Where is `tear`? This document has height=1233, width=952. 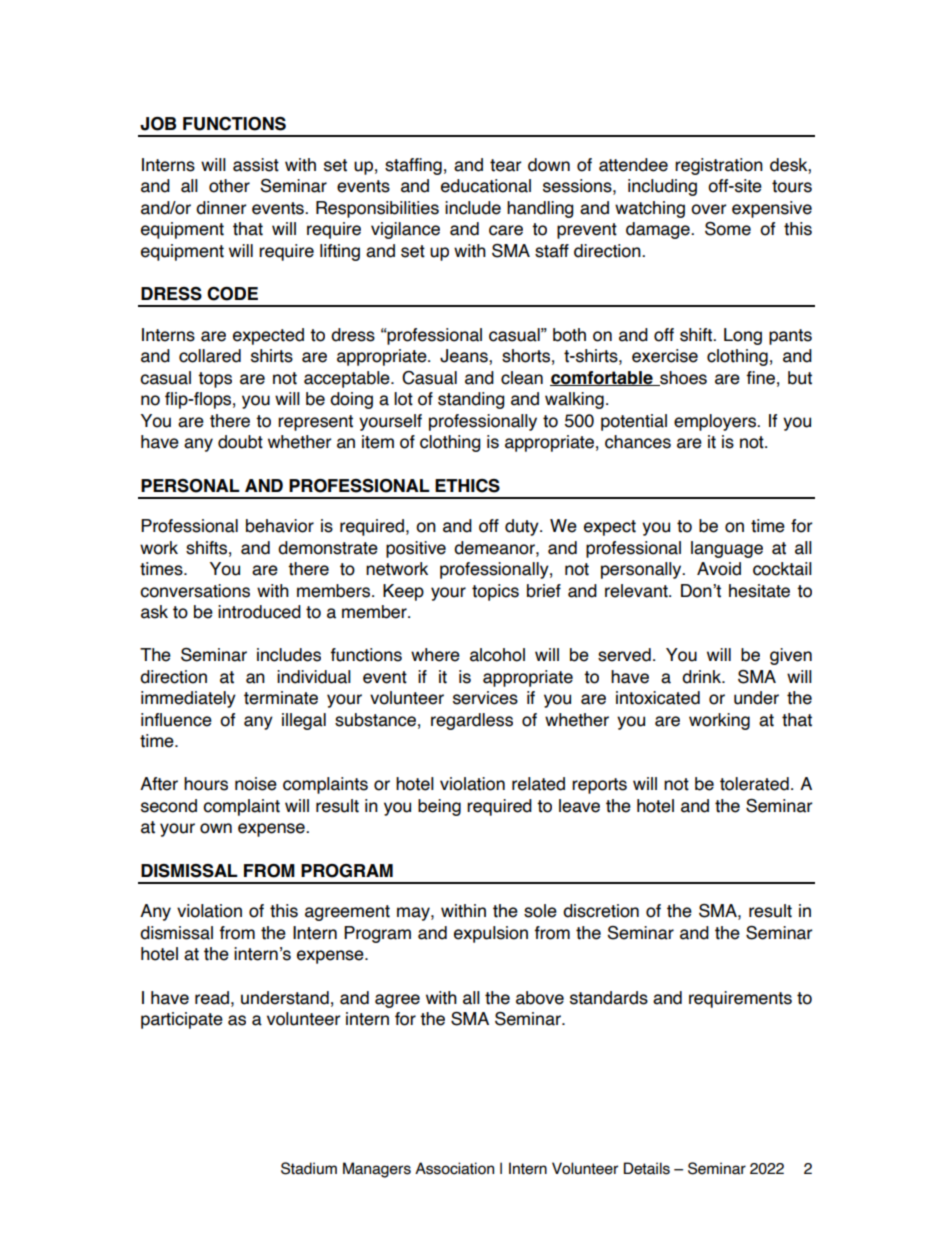
tear is located at coordinates (506, 165).
